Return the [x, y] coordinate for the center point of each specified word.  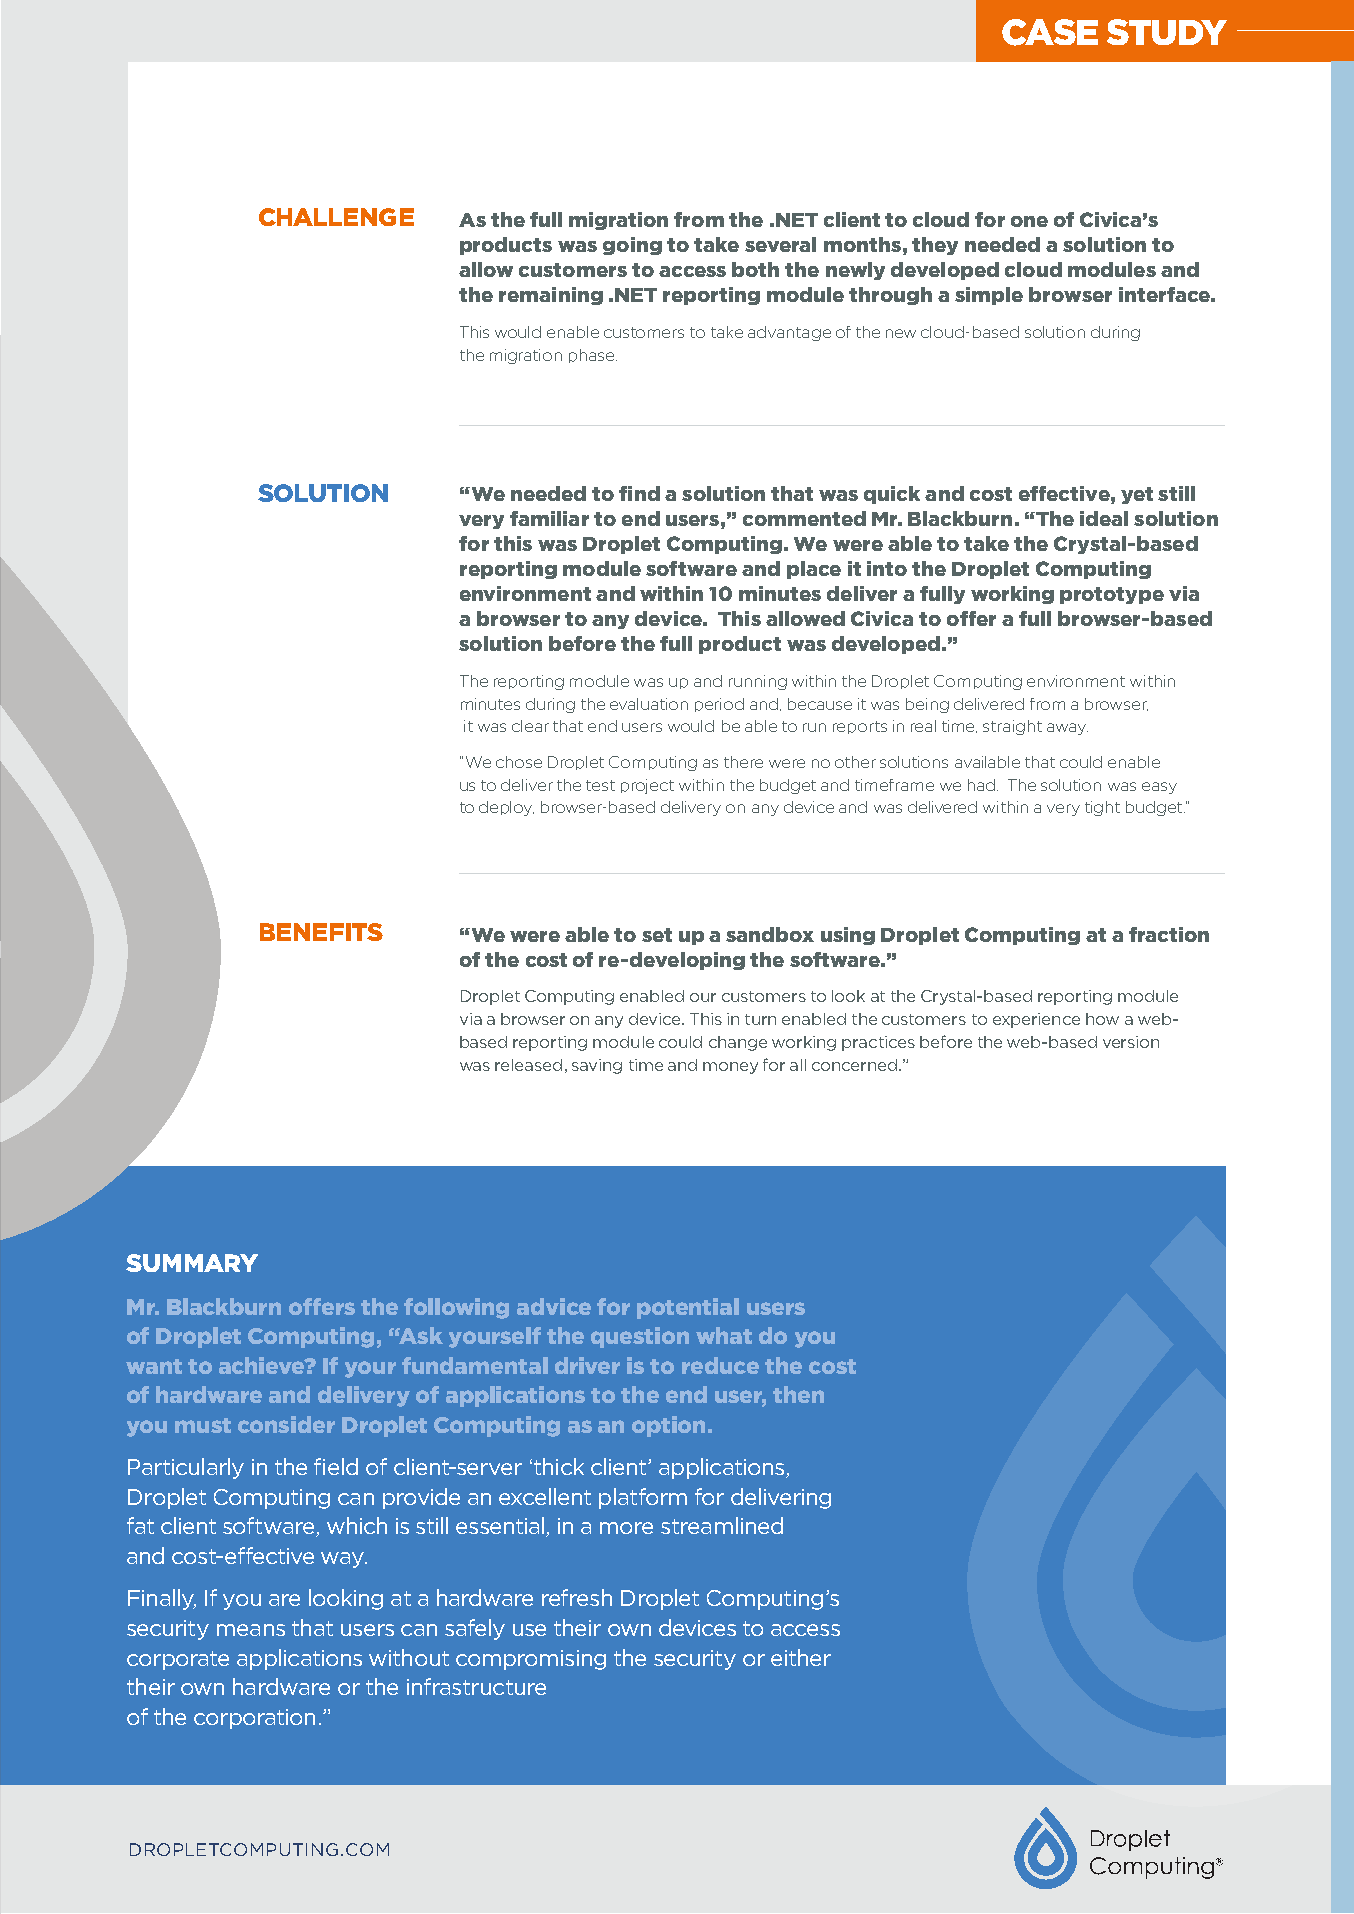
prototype [1112, 595]
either [801, 1657]
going [632, 246]
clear [530, 726]
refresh [577, 1597]
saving [597, 1066]
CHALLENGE [336, 217]
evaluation [649, 704]
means [251, 1630]
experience [1036, 1020]
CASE [1050, 32]
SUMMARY [192, 1263]
